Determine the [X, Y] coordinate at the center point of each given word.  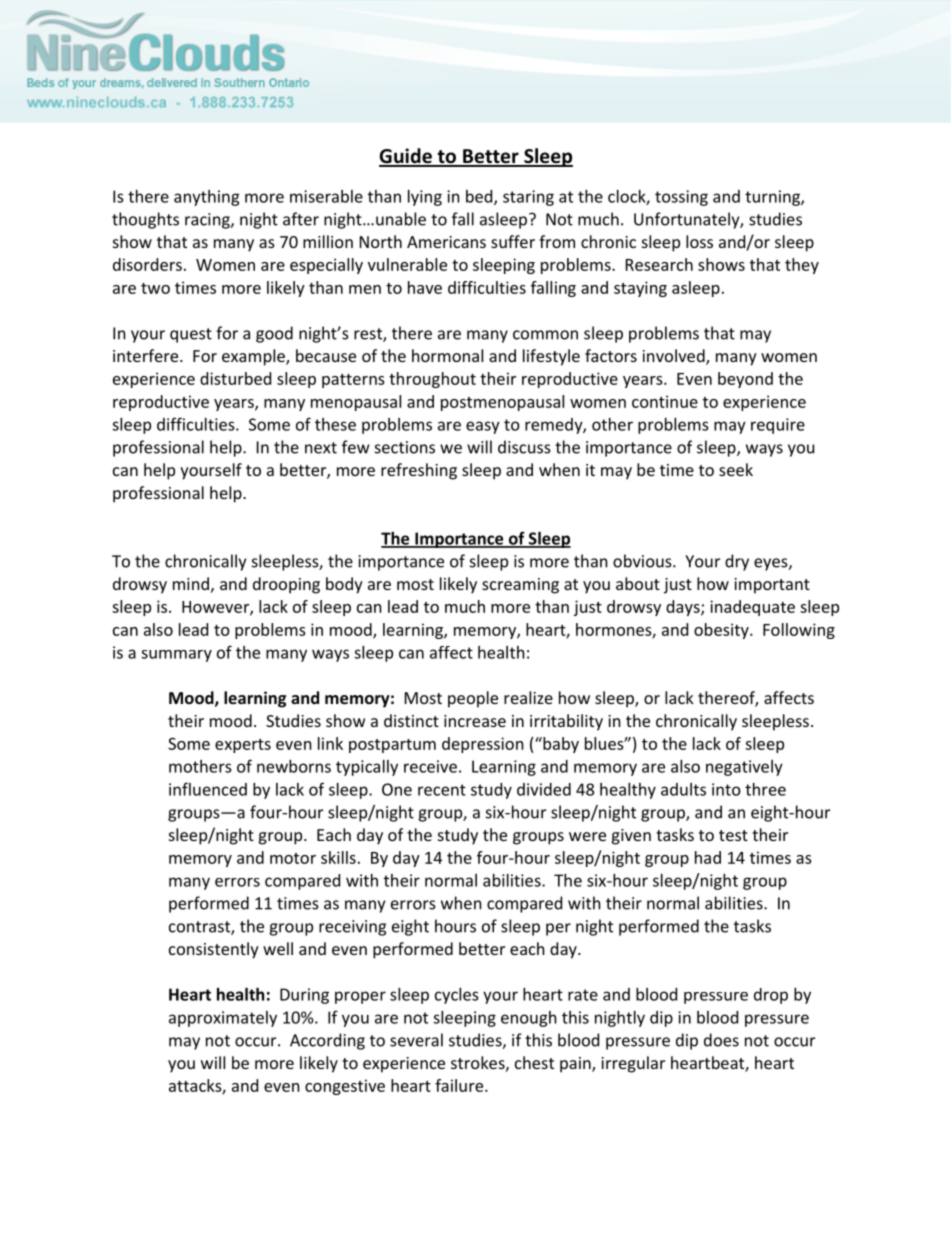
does [721, 1040]
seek [736, 469]
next [321, 448]
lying [425, 198]
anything [207, 198]
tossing [681, 198]
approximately [223, 1019]
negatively [744, 768]
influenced [208, 789]
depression [483, 745]
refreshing [419, 471]
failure [460, 1085]
